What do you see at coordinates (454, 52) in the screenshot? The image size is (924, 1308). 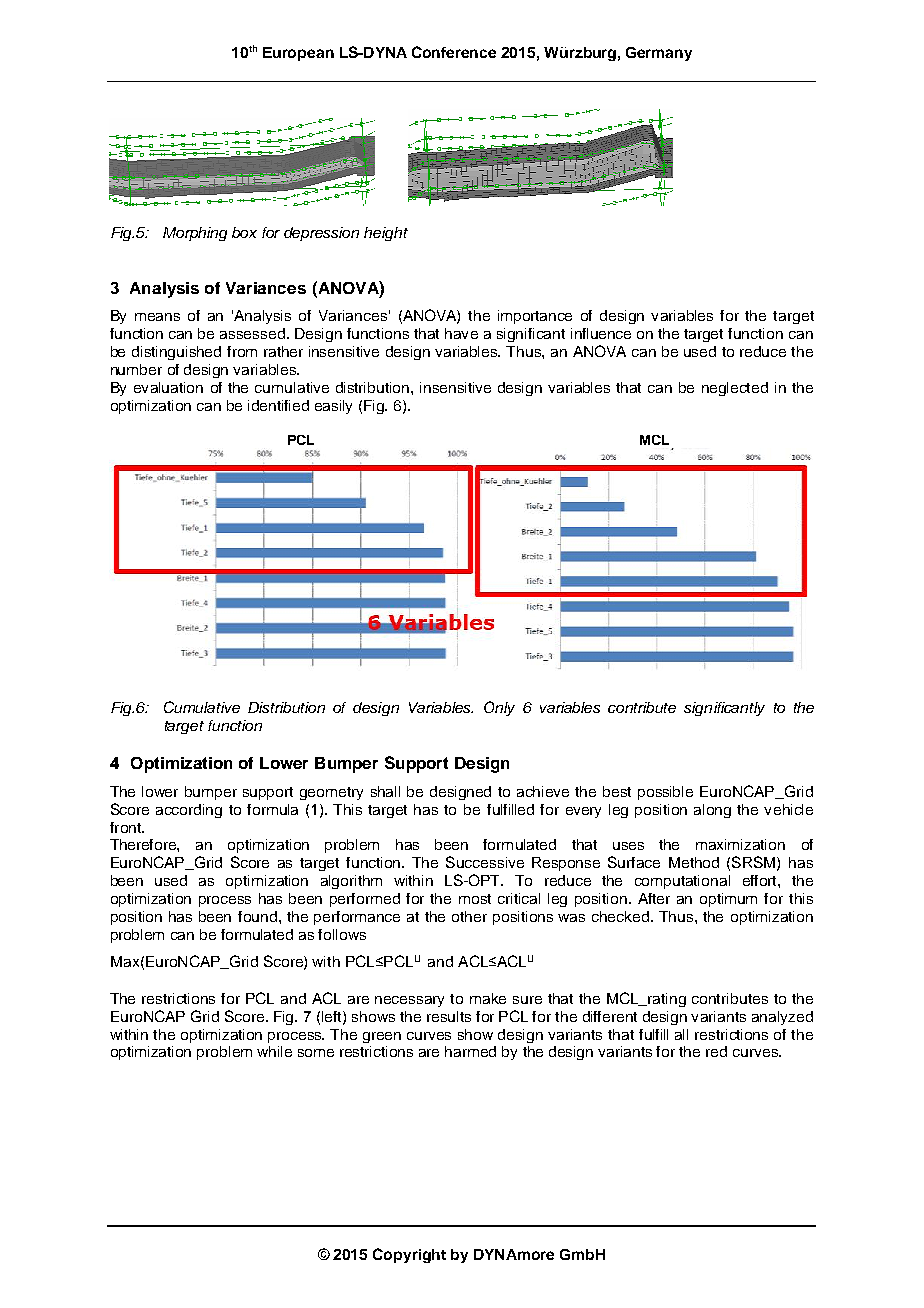 I see `Conference` at bounding box center [454, 52].
